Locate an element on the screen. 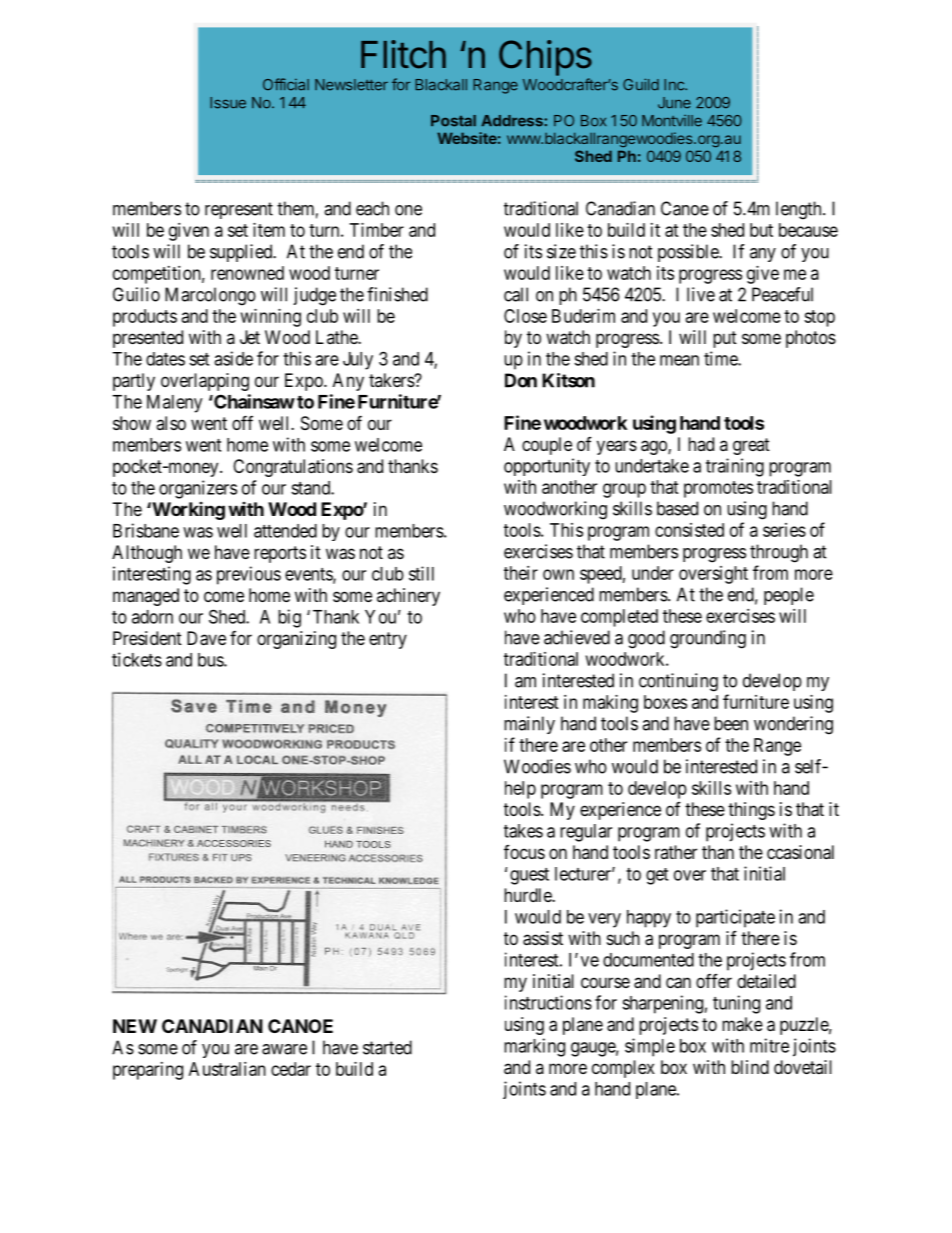  been is located at coordinates (731, 723).
